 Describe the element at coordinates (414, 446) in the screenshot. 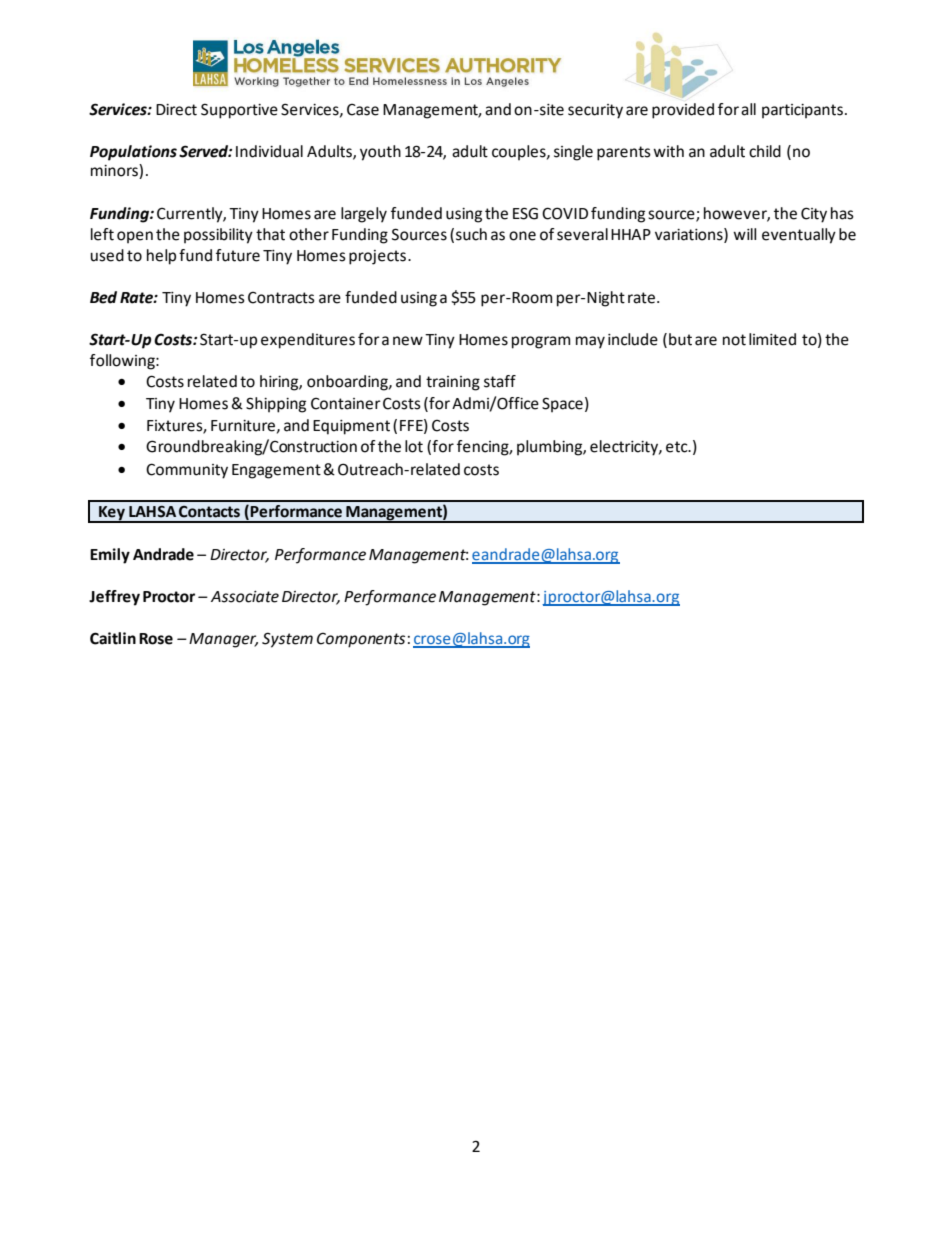

I see `lot` at that location.
